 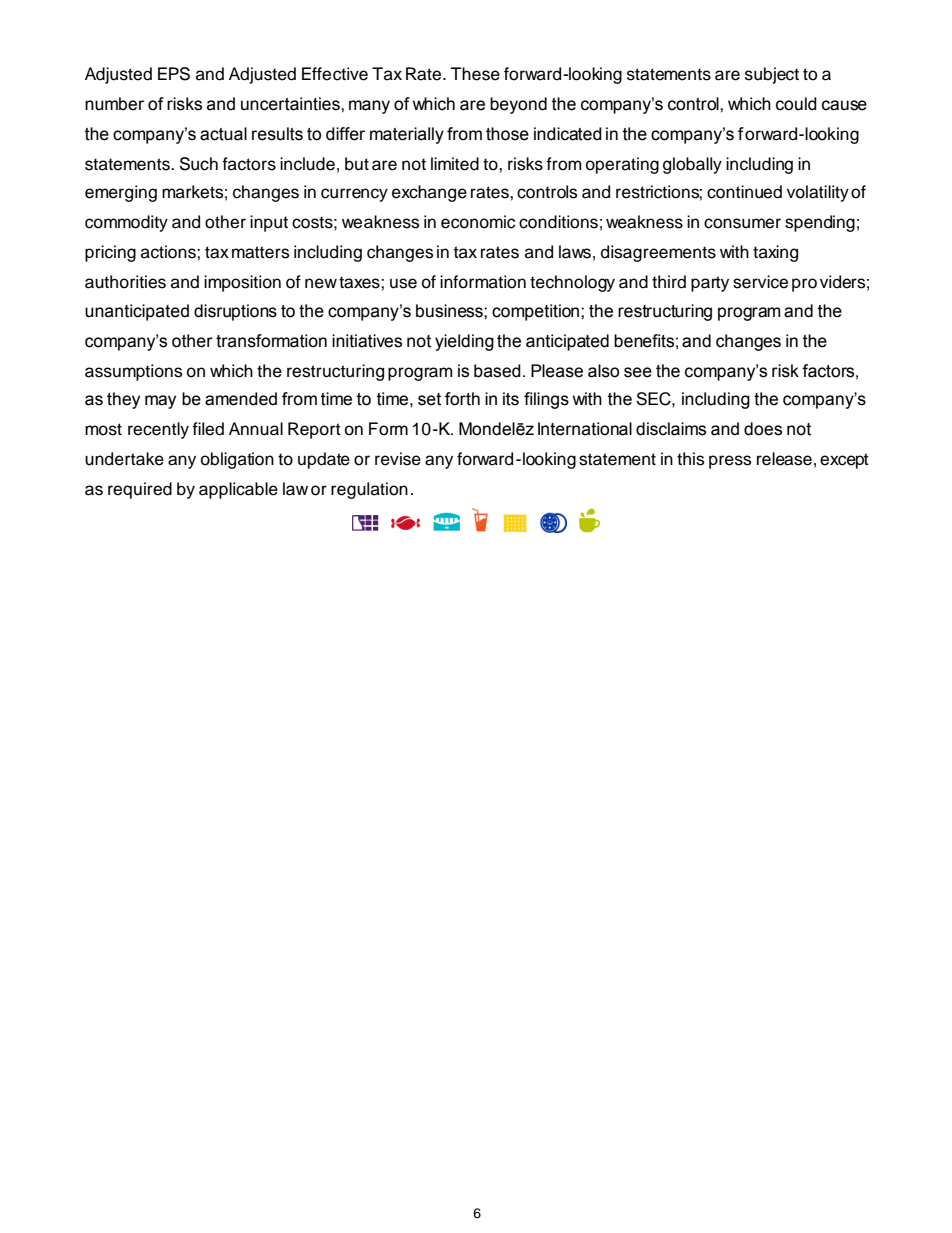 What do you see at coordinates (238, 490) in the screenshot?
I see `applicable` at bounding box center [238, 490].
